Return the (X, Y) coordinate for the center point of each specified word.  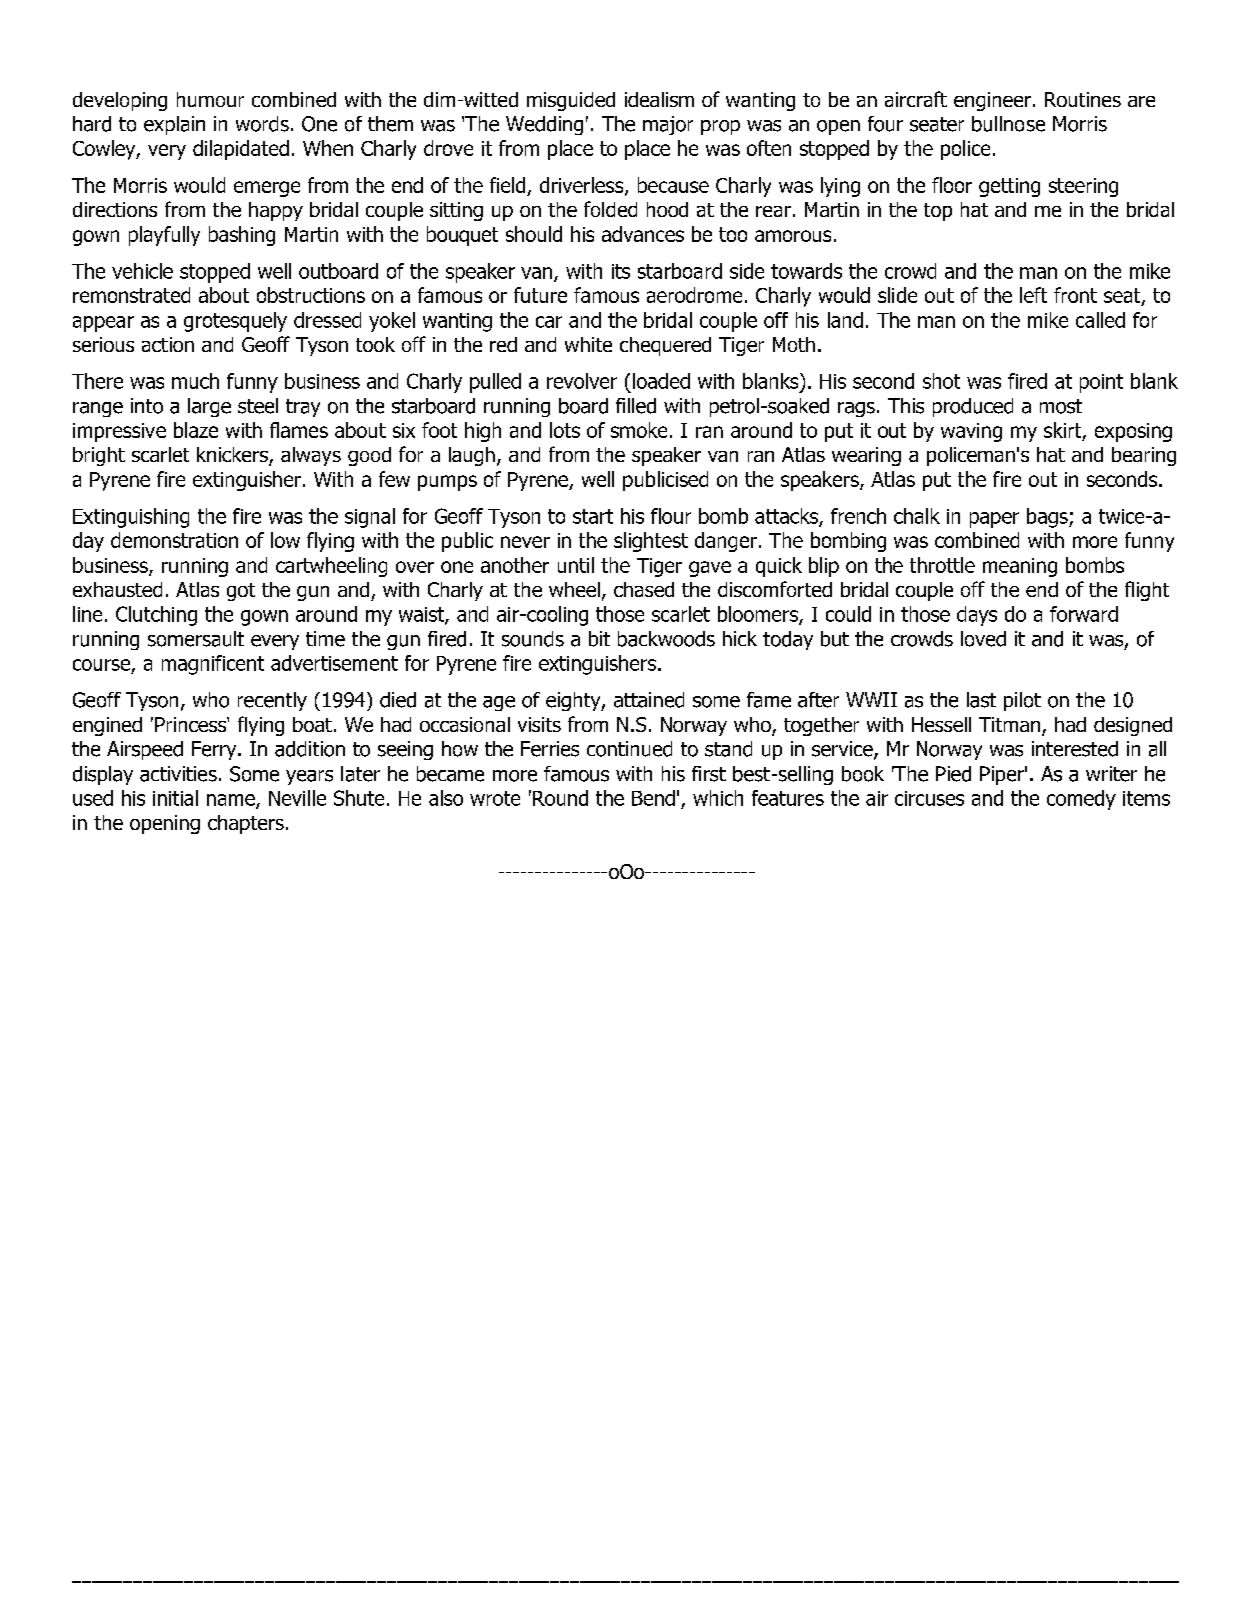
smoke (639, 430)
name (232, 801)
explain (174, 125)
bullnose (1008, 124)
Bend (653, 798)
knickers (233, 456)
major (668, 125)
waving (971, 432)
